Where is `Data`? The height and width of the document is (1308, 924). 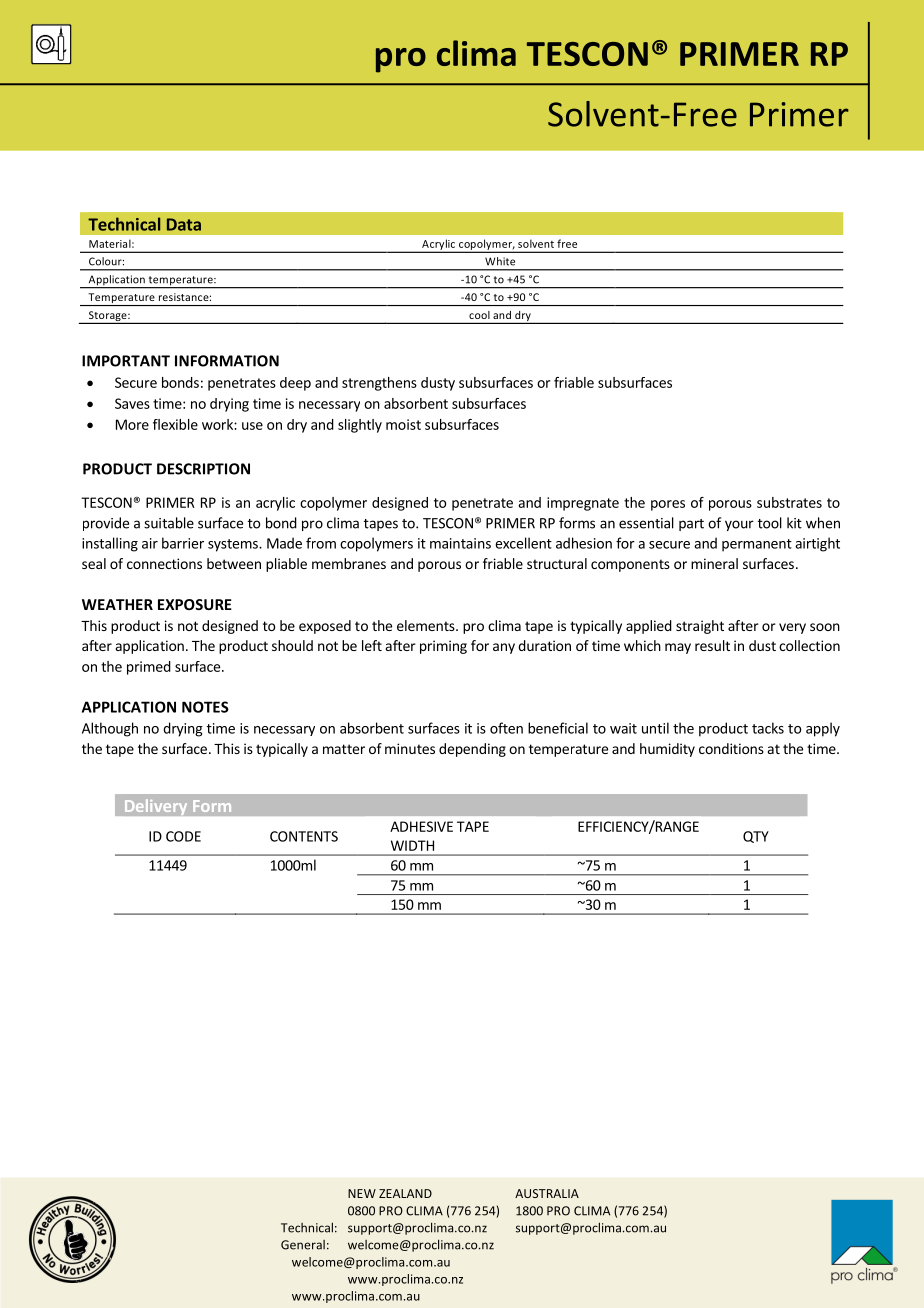
Data is located at coordinates (184, 224).
